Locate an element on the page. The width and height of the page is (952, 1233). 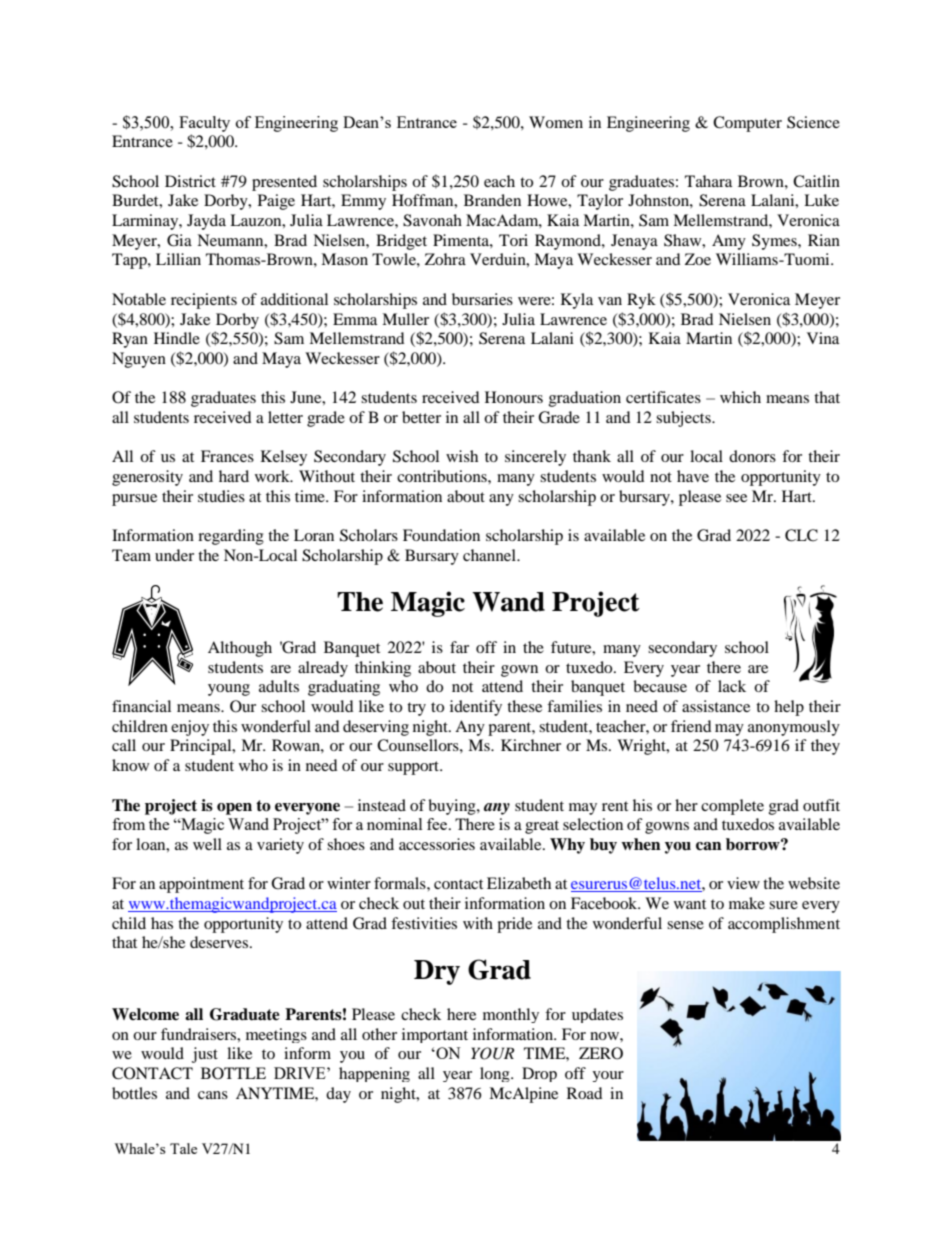
complete is located at coordinates (732, 807).
